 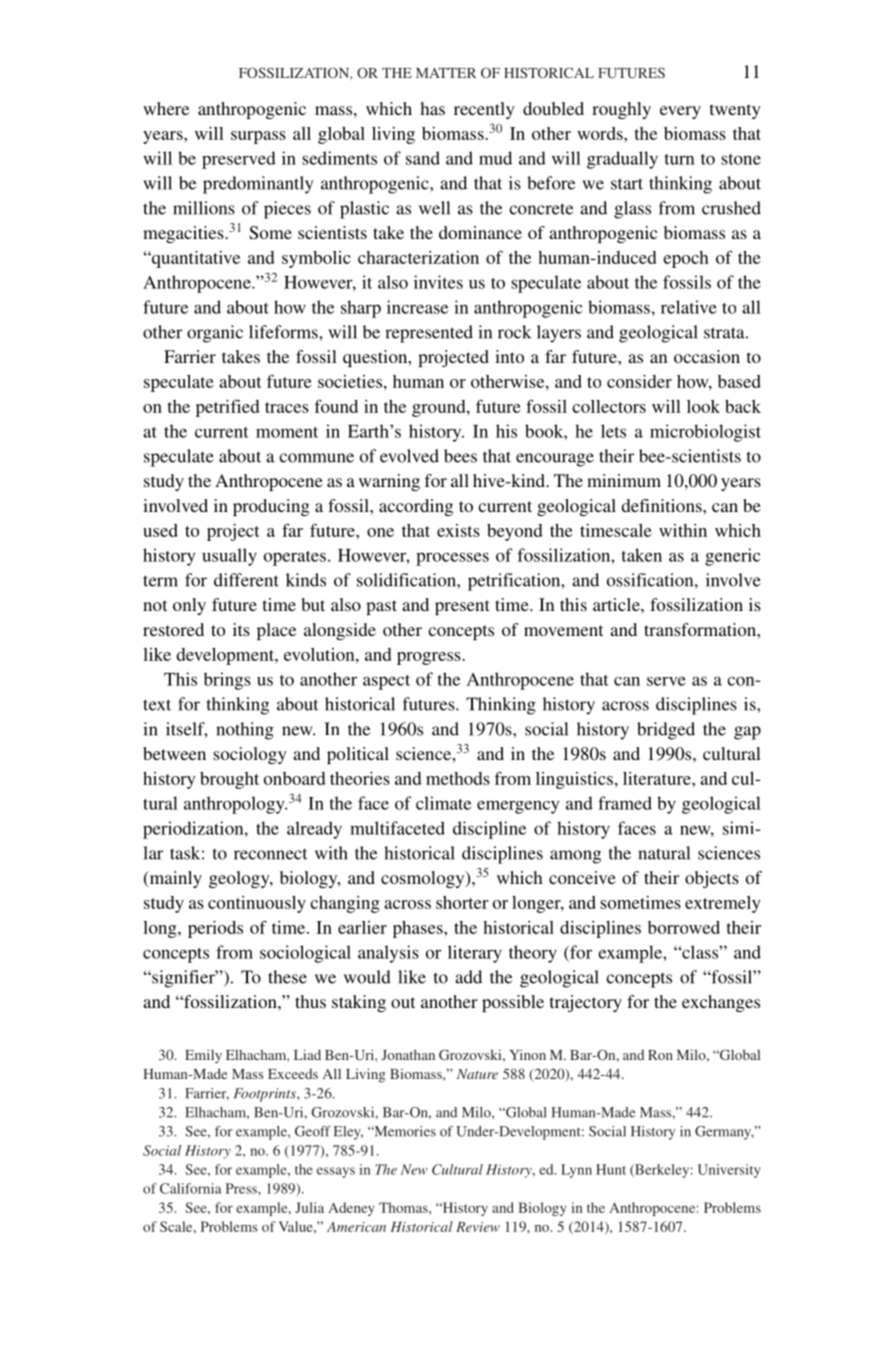 I want to click on borrowed, so click(x=684, y=927).
